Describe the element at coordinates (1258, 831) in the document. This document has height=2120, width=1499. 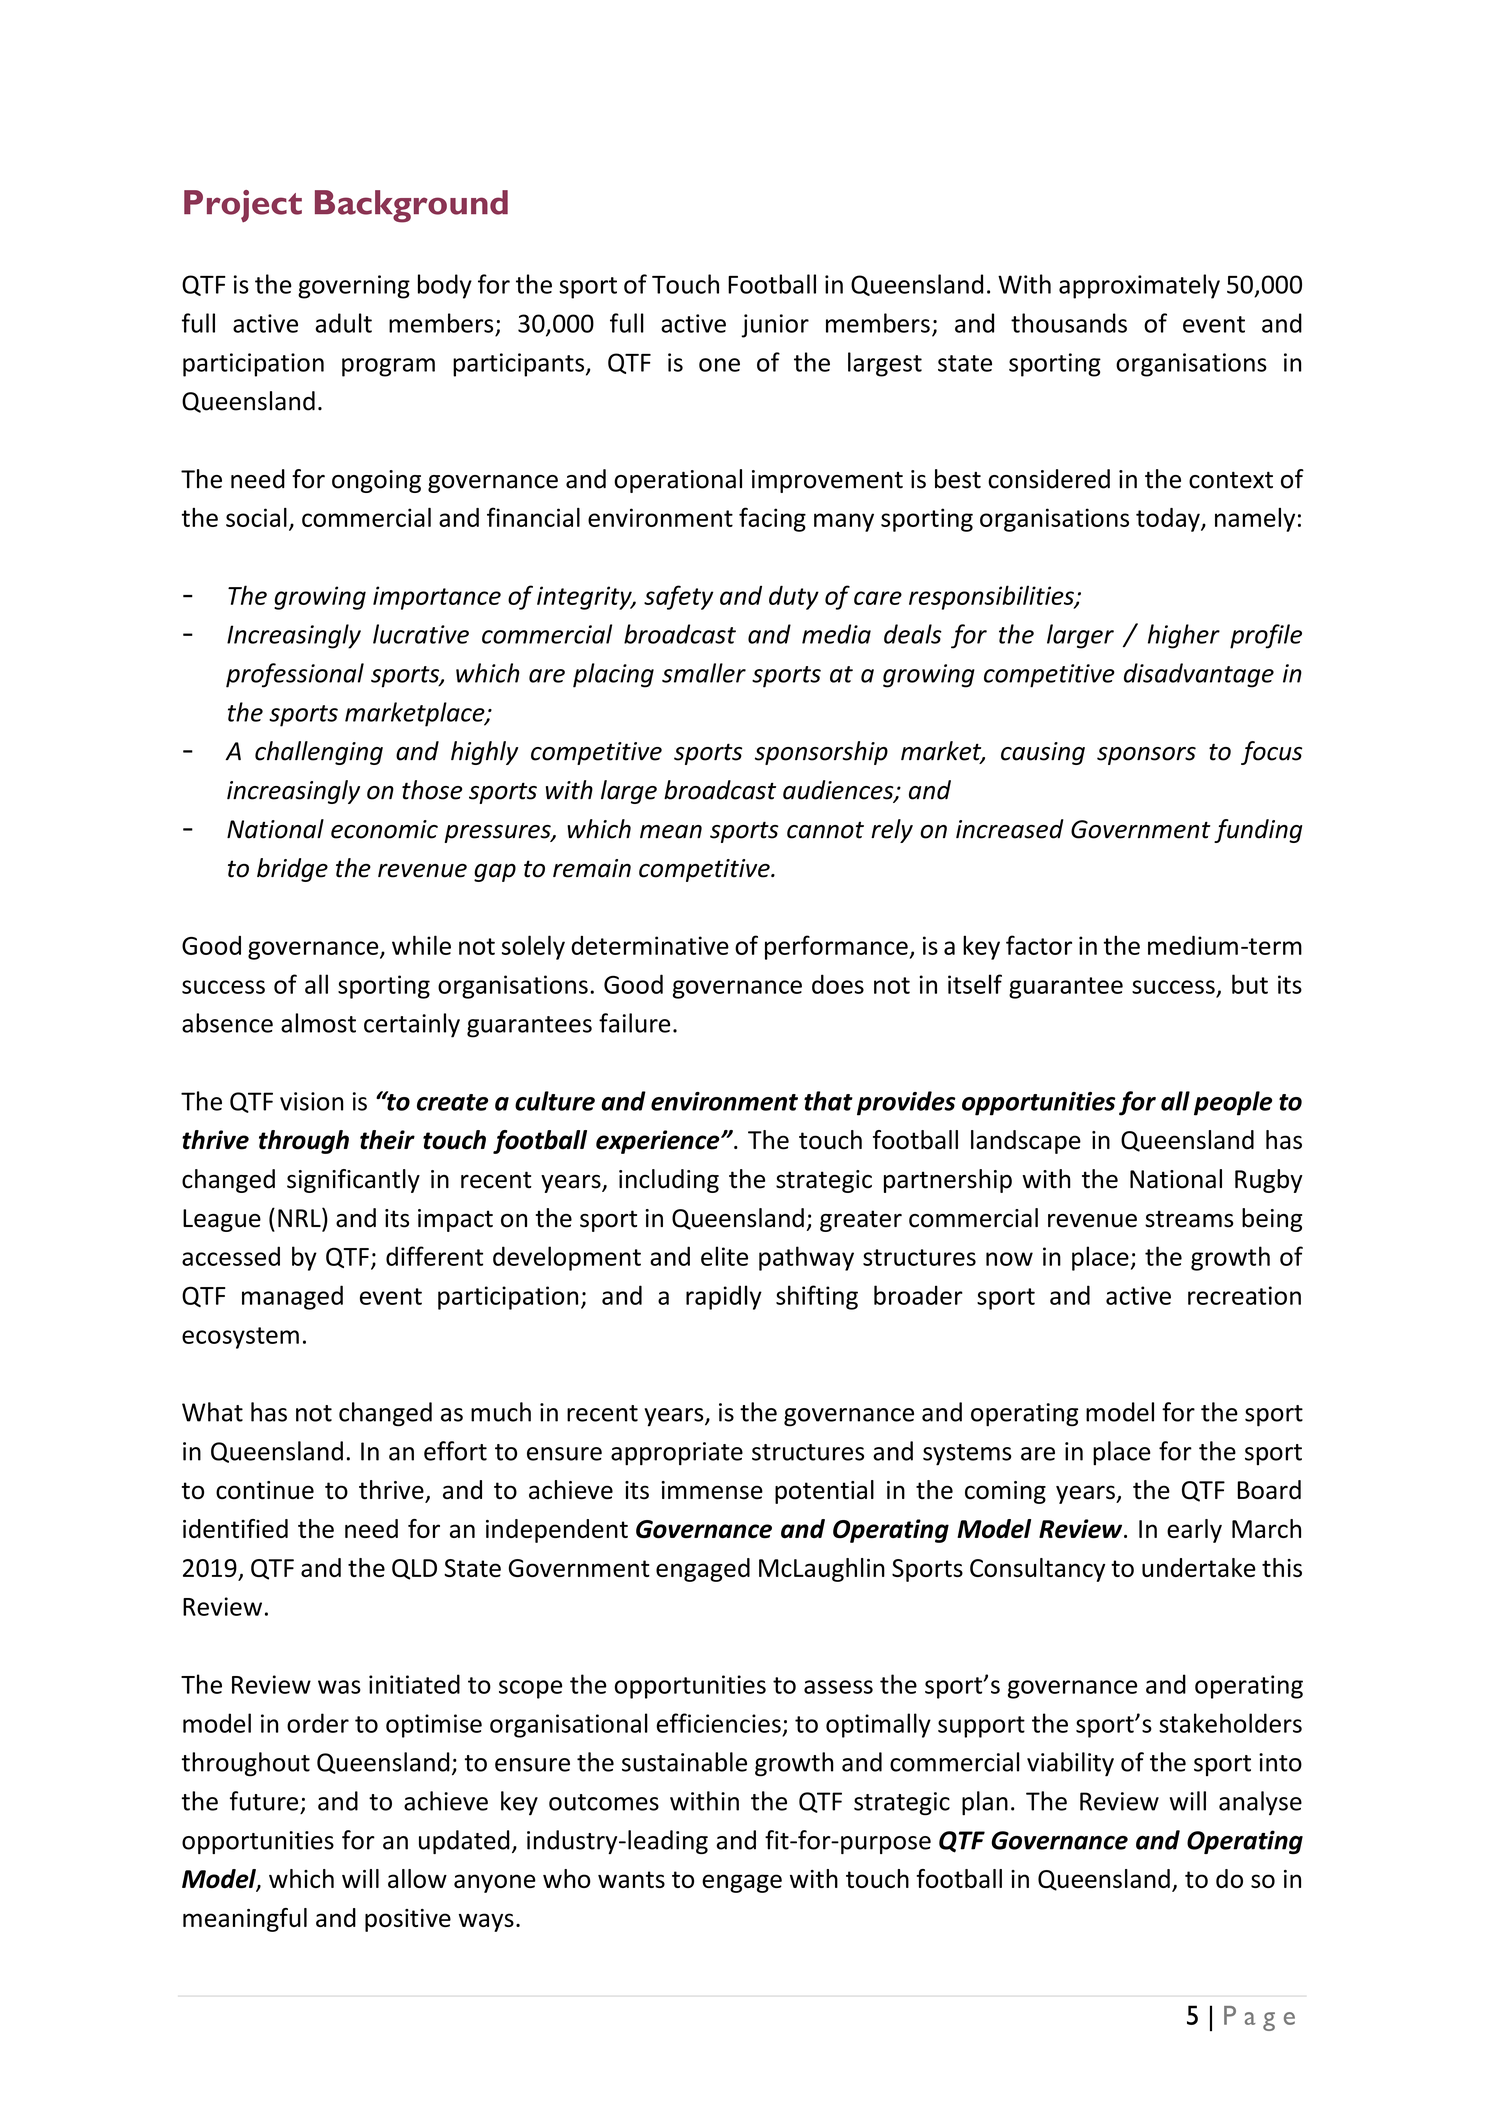
I see `funding` at that location.
